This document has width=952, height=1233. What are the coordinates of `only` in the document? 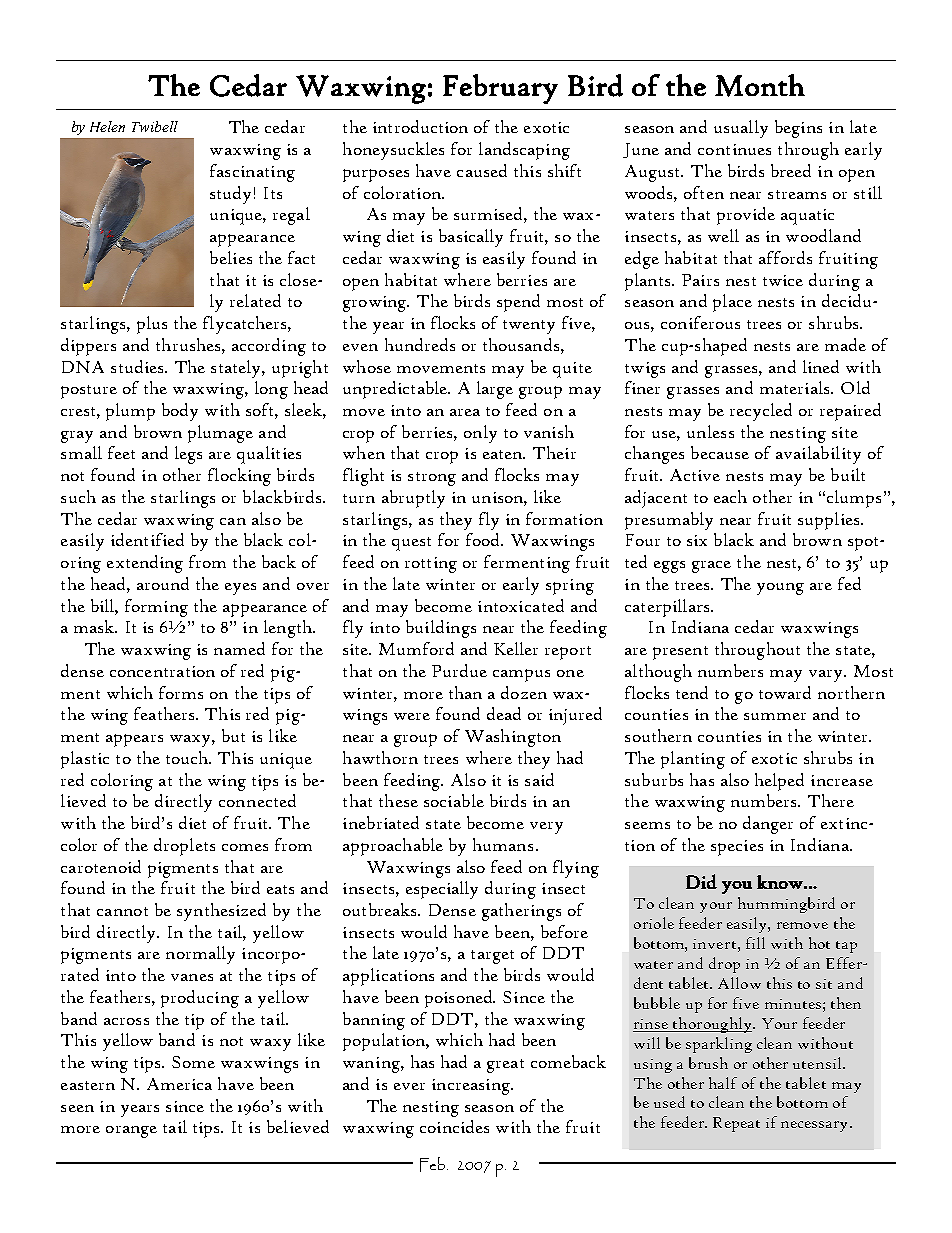 It's located at (480, 434).
